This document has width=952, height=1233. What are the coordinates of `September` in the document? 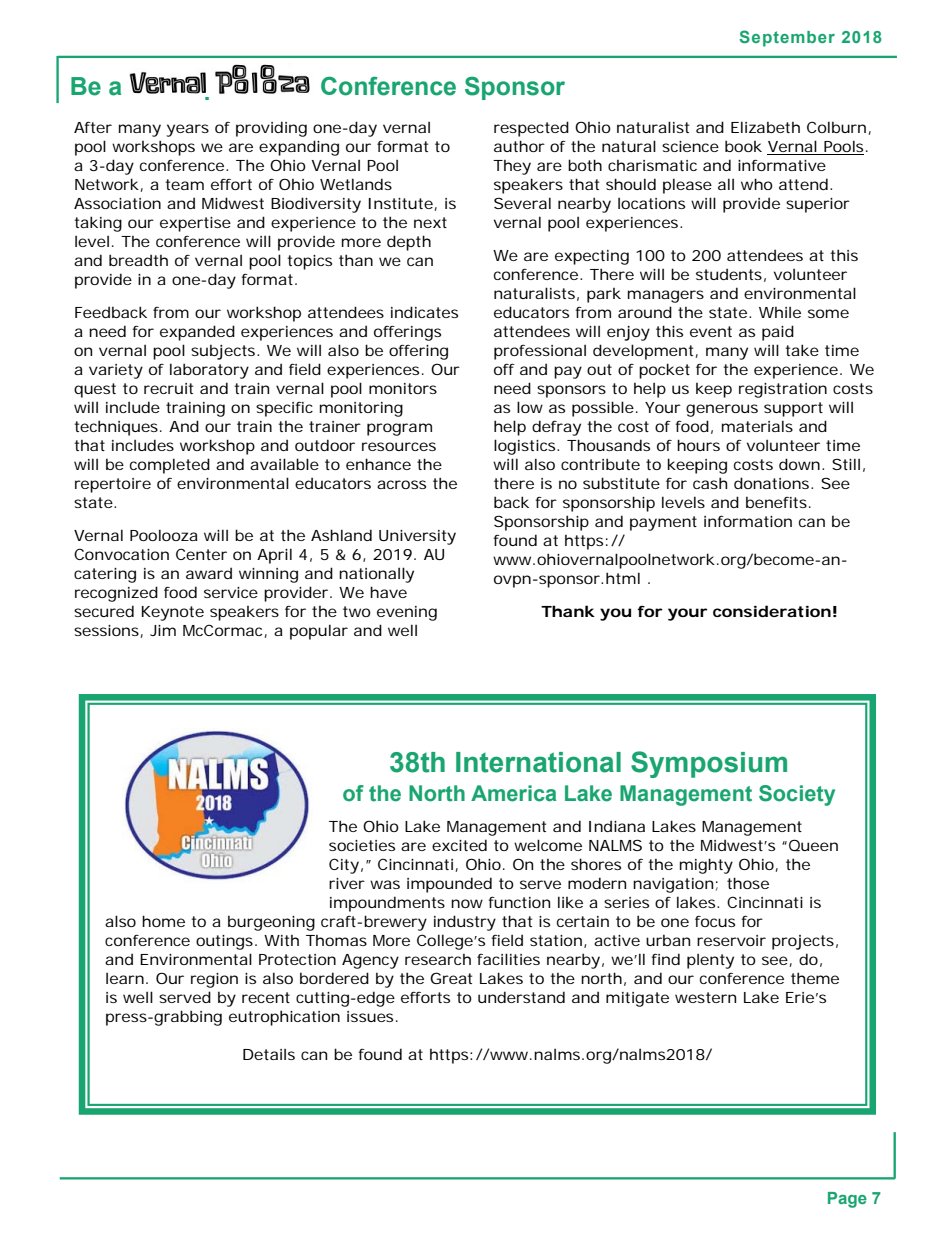 It's located at (787, 38).
